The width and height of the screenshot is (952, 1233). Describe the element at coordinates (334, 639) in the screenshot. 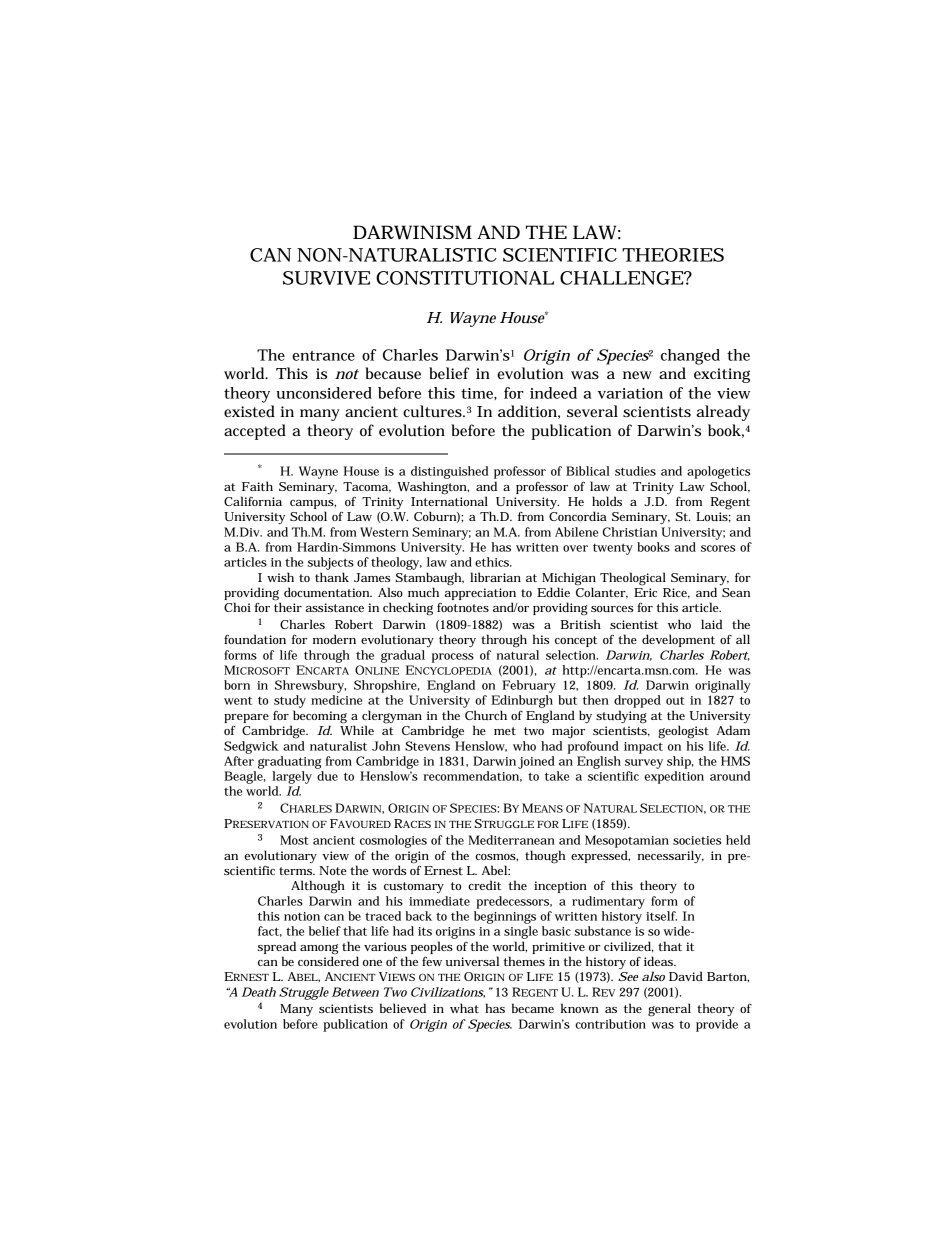

I see `modern` at that location.
